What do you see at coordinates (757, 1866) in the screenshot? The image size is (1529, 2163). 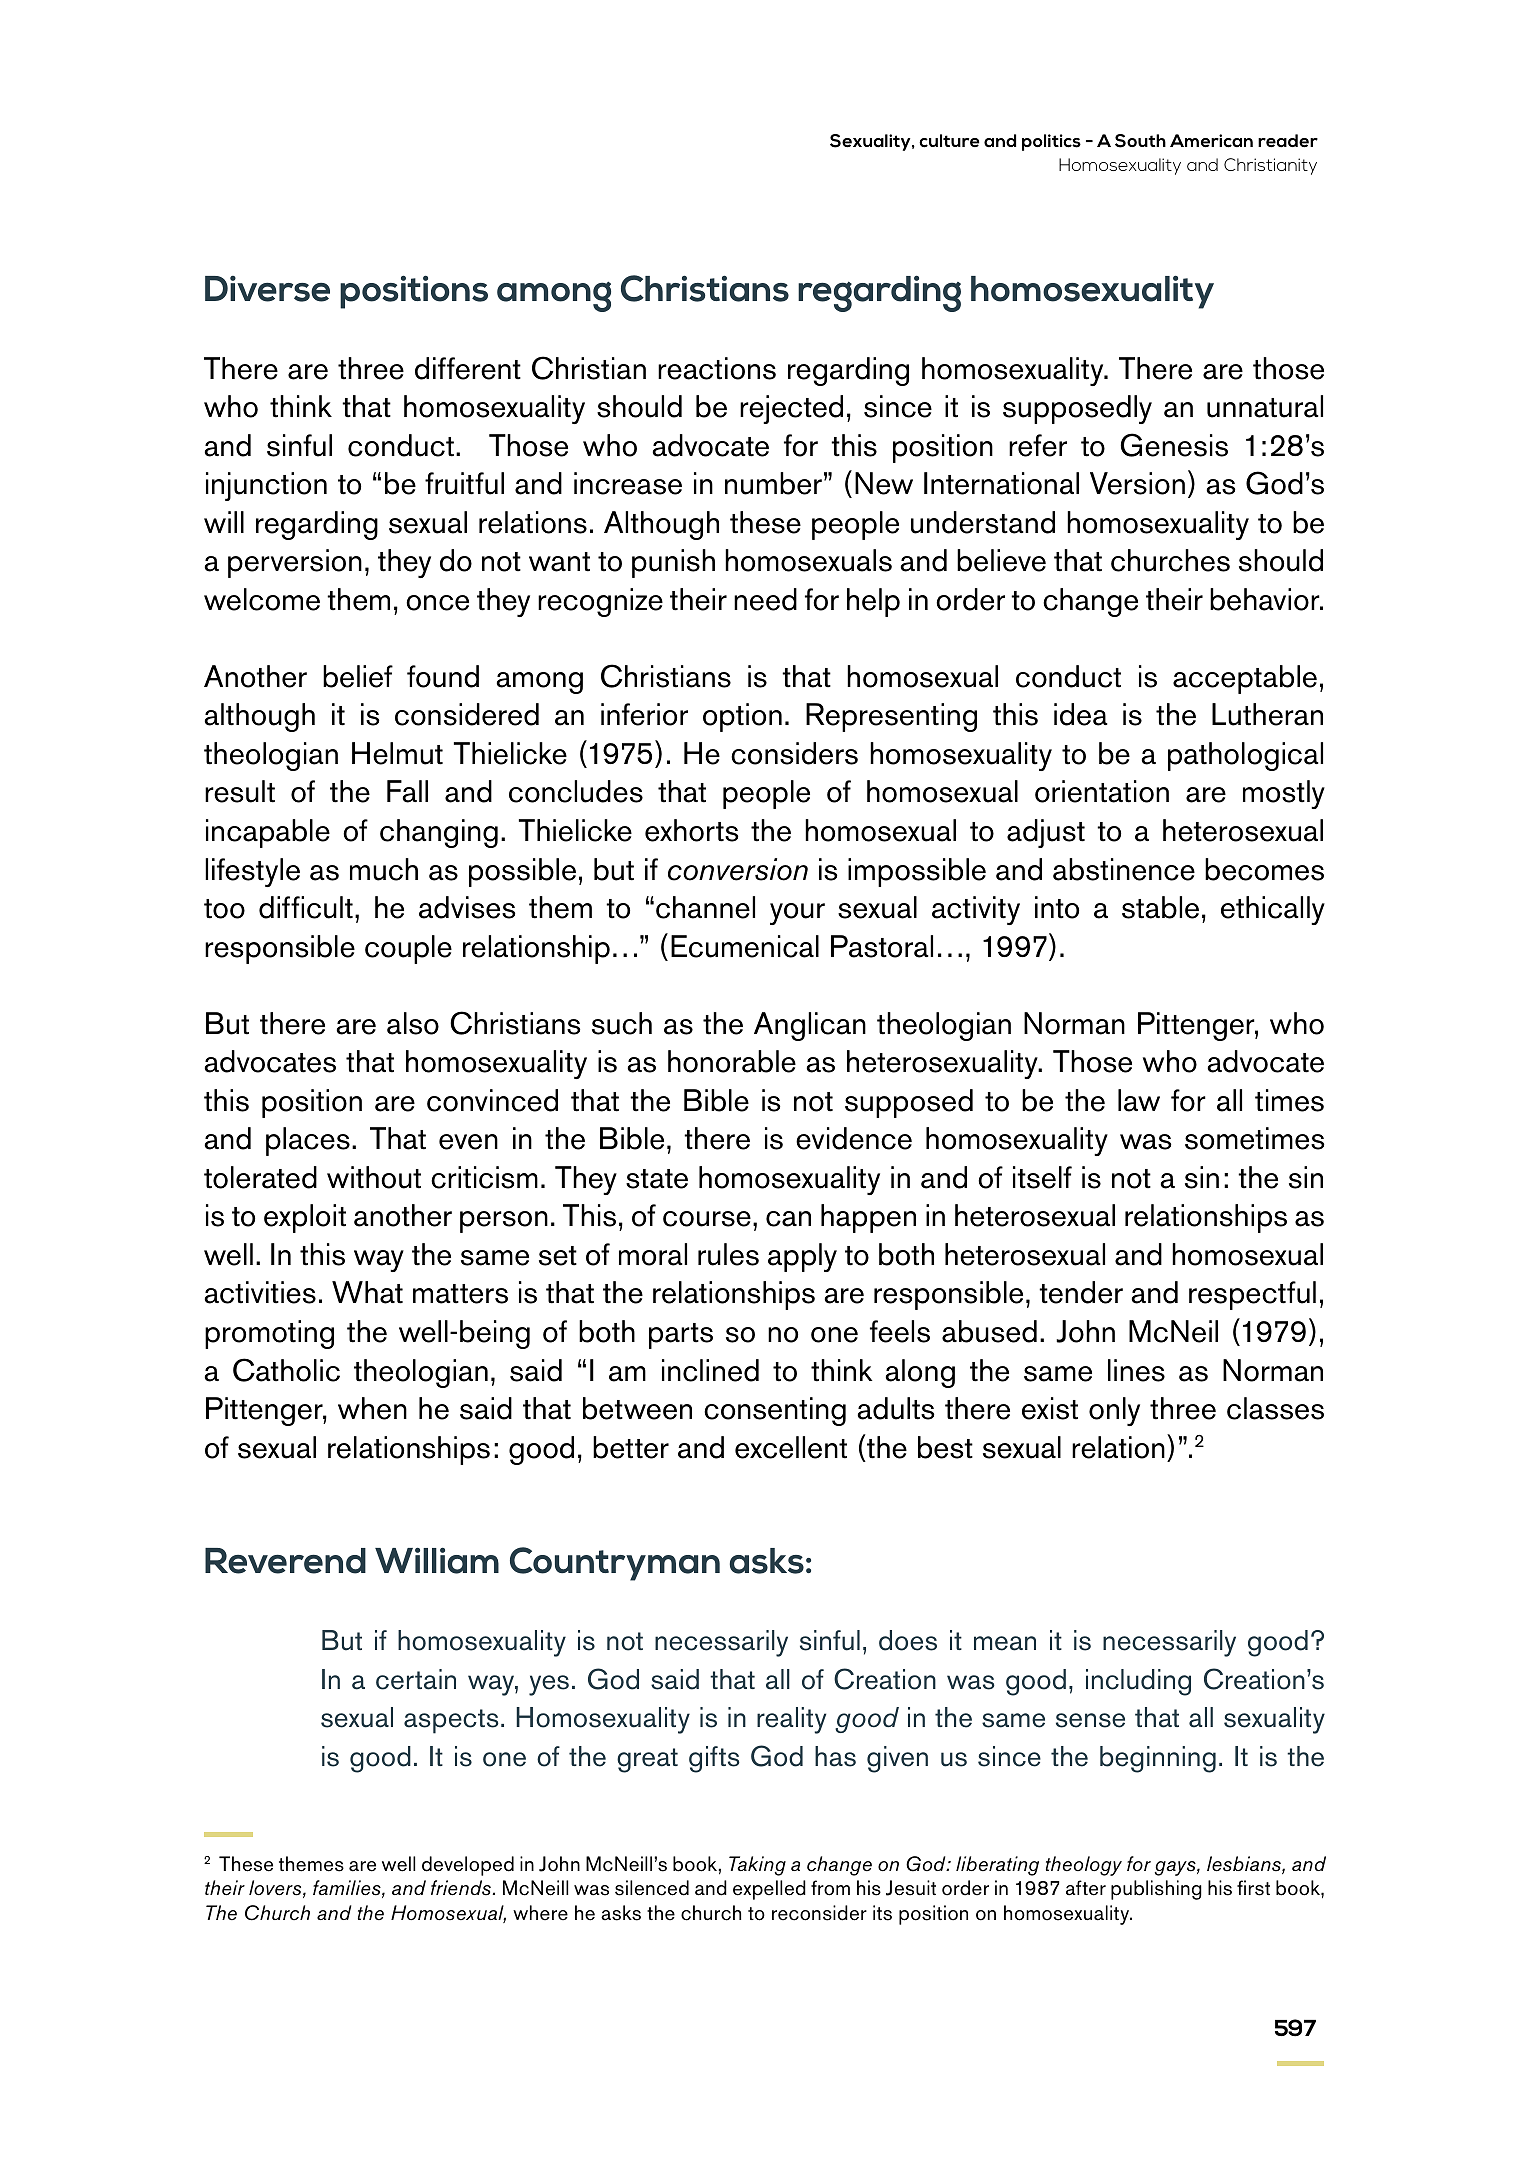 I see `Taking` at bounding box center [757, 1866].
